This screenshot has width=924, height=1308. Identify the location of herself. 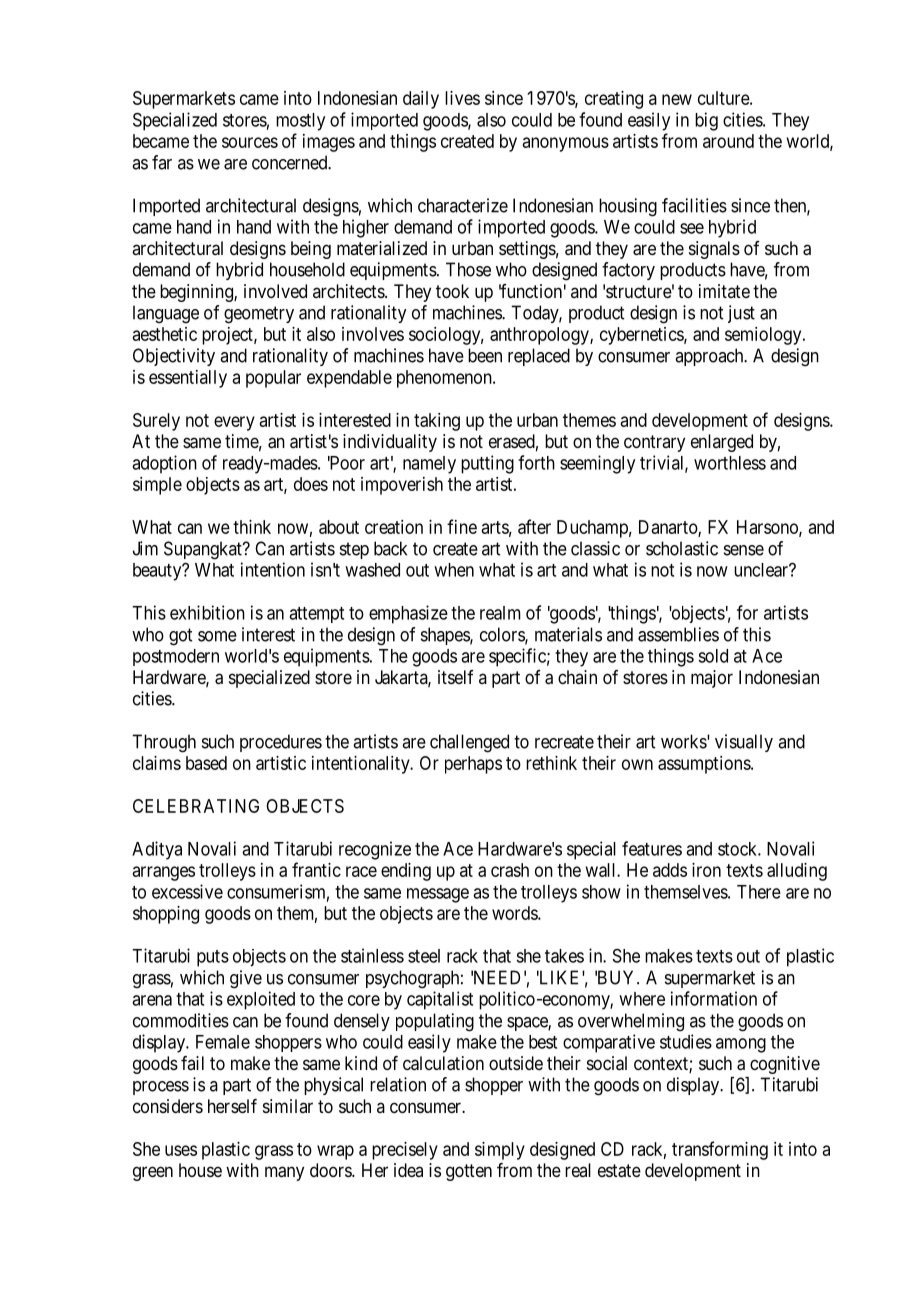
(232, 1106).
